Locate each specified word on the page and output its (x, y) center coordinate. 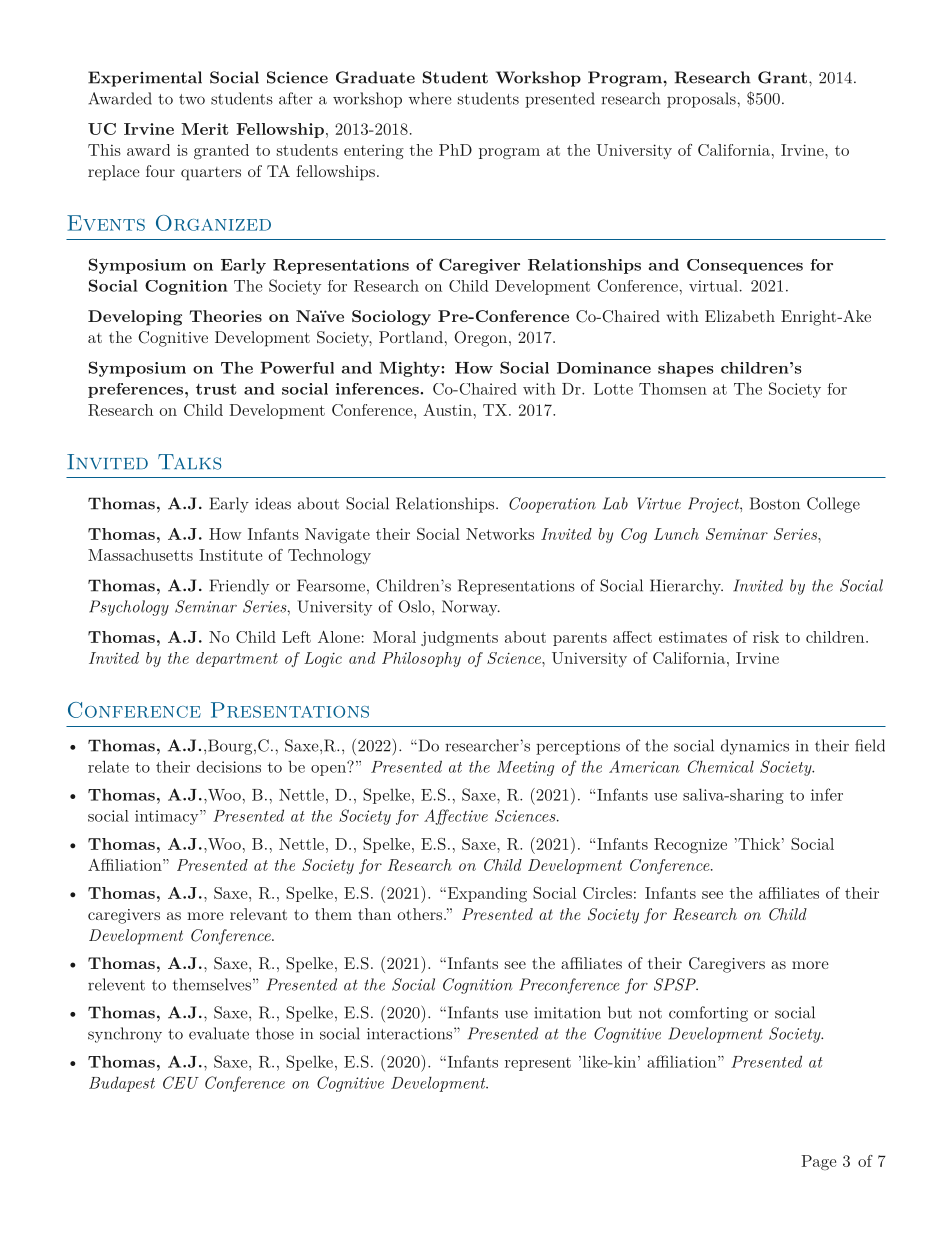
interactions (411, 1033)
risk (766, 637)
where (430, 98)
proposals (701, 100)
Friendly (239, 587)
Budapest (122, 1084)
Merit (205, 129)
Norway (471, 608)
